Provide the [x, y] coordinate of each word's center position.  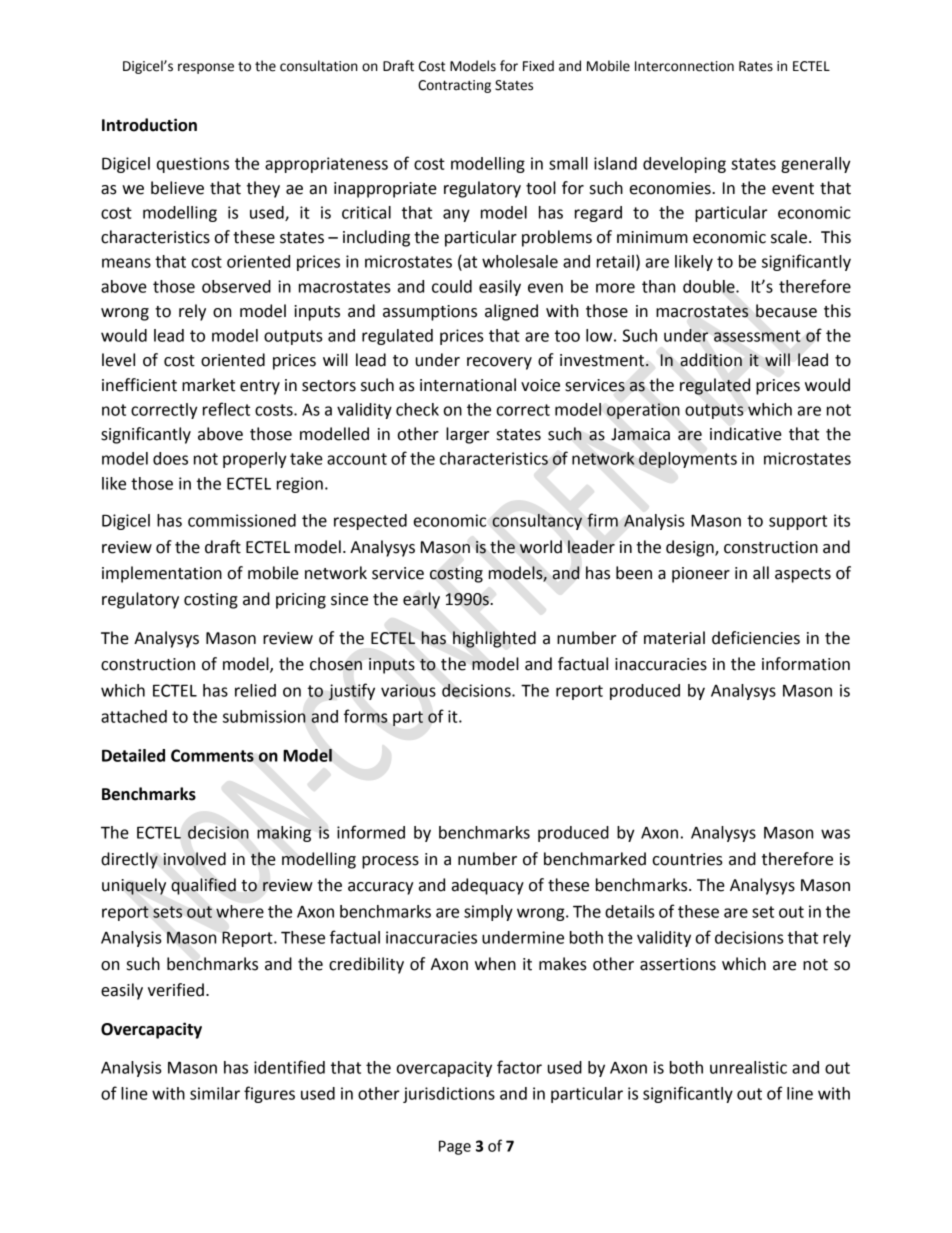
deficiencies [756, 638]
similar [215, 1093]
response [206, 68]
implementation [162, 574]
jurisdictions [449, 1095]
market [208, 385]
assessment [757, 336]
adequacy [488, 886]
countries [687, 859]
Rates [756, 66]
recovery [499, 363]
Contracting [454, 86]
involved [195, 859]
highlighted [494, 639]
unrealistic [748, 1067]
